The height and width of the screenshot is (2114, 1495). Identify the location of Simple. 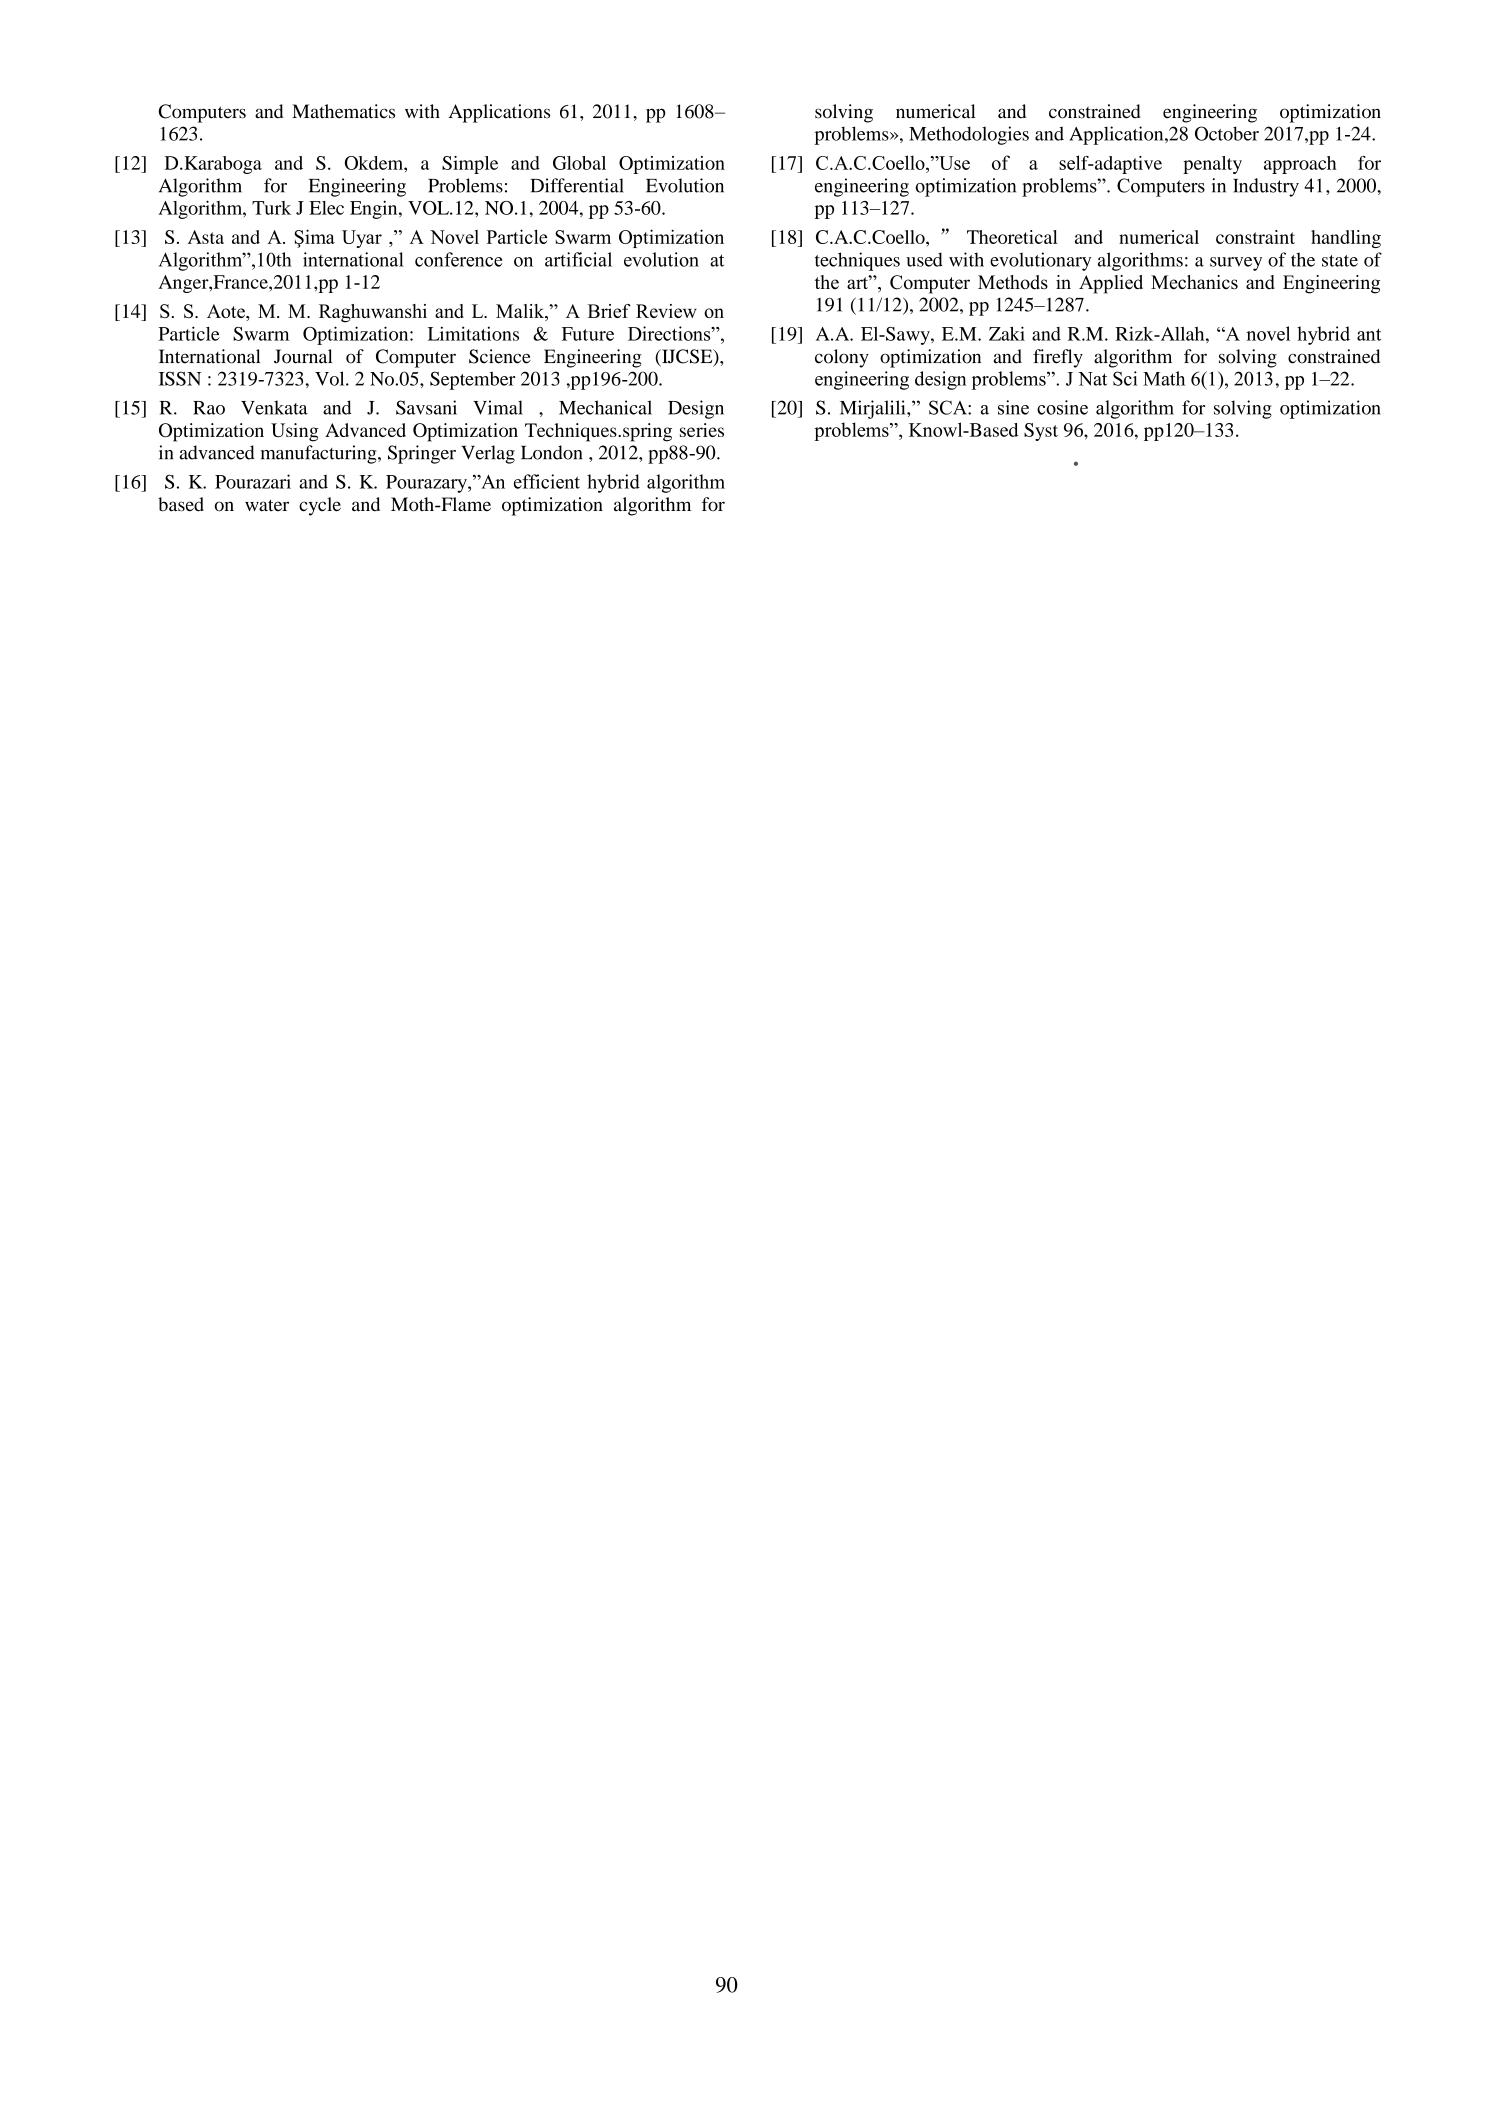
(470, 165).
